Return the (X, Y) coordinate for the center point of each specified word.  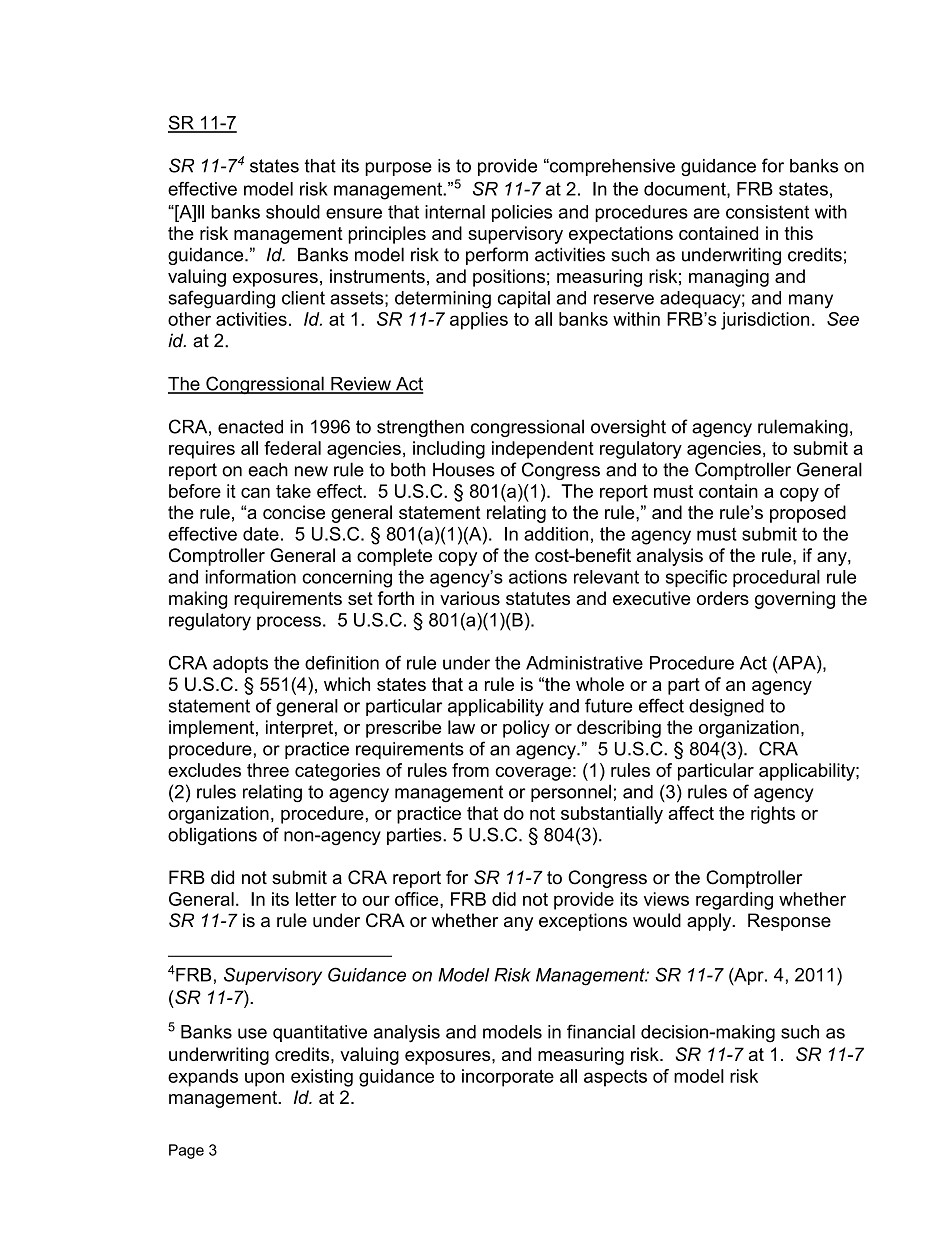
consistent (767, 212)
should (293, 212)
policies (522, 213)
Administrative (584, 663)
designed (726, 708)
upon (264, 1079)
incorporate (508, 1078)
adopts (240, 664)
